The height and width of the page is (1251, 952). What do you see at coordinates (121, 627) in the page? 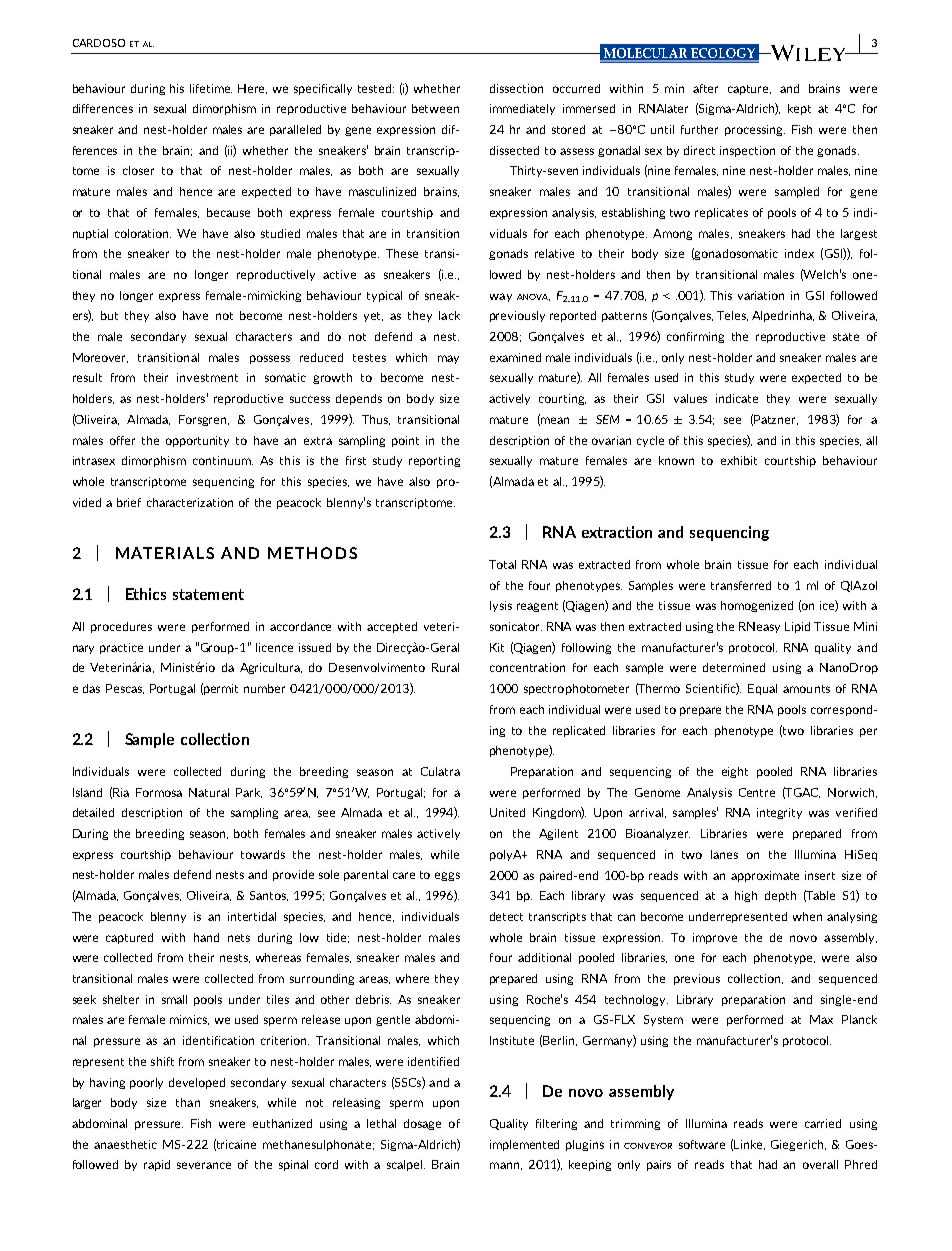
I see `procedures` at bounding box center [121, 627].
